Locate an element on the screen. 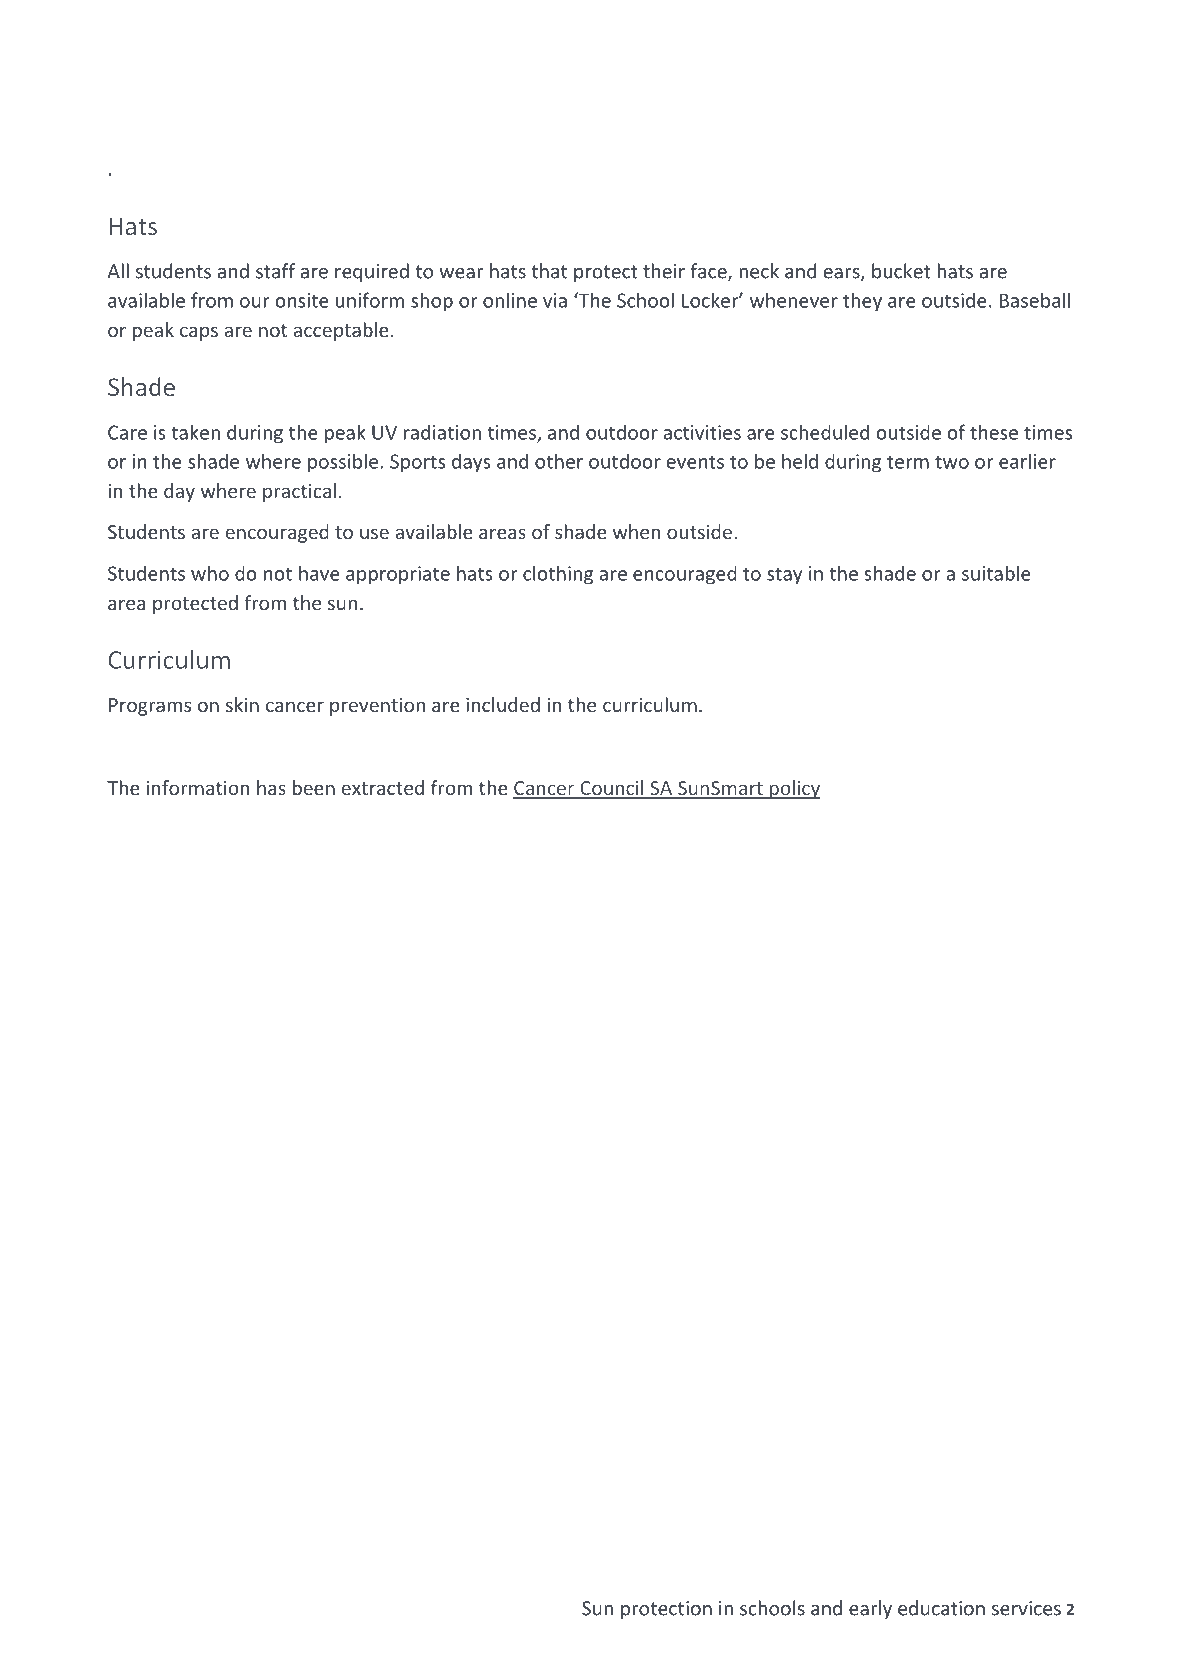 This screenshot has width=1182, height=1672. has is located at coordinates (271, 787).
